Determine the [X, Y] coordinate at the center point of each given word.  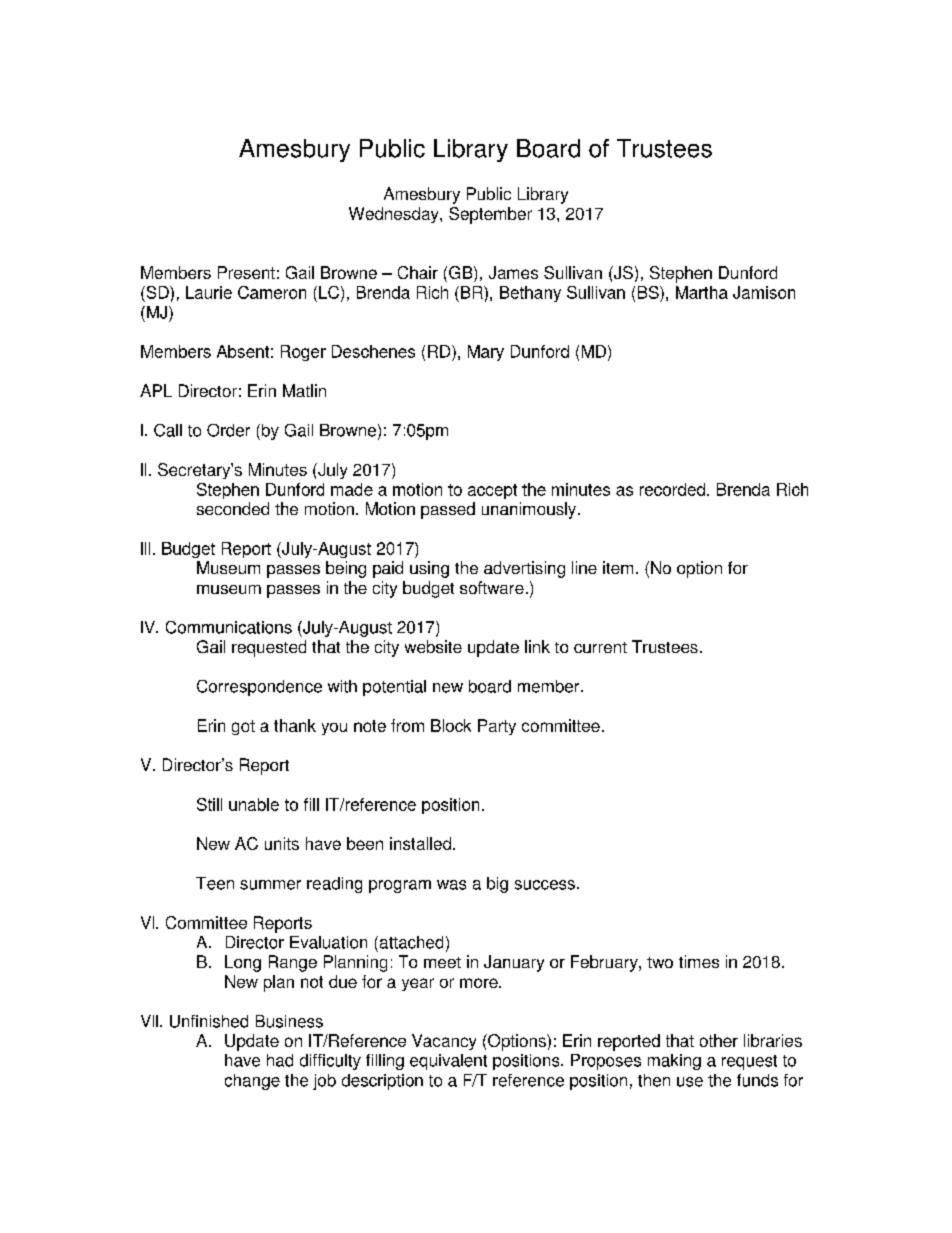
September [490, 215]
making [674, 1062]
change [252, 1082]
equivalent [448, 1062]
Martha [702, 292]
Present [246, 272]
